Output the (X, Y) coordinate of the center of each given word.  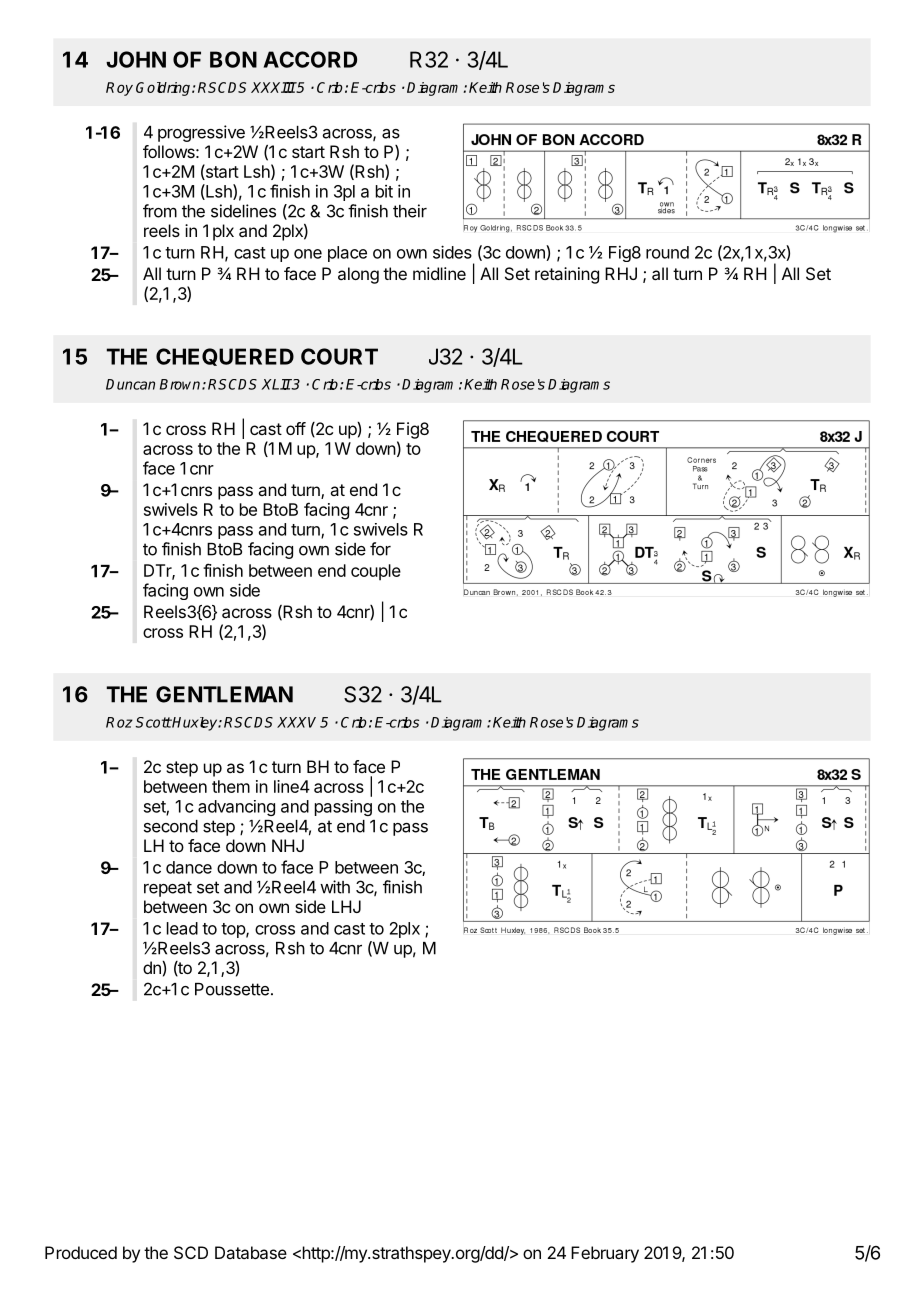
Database (251, 1252)
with (335, 887)
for (380, 549)
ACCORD (310, 59)
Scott (153, 722)
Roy (119, 89)
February (605, 1254)
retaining (567, 275)
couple (376, 572)
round (667, 252)
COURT (339, 356)
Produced (81, 1252)
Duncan (130, 384)
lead (182, 928)
